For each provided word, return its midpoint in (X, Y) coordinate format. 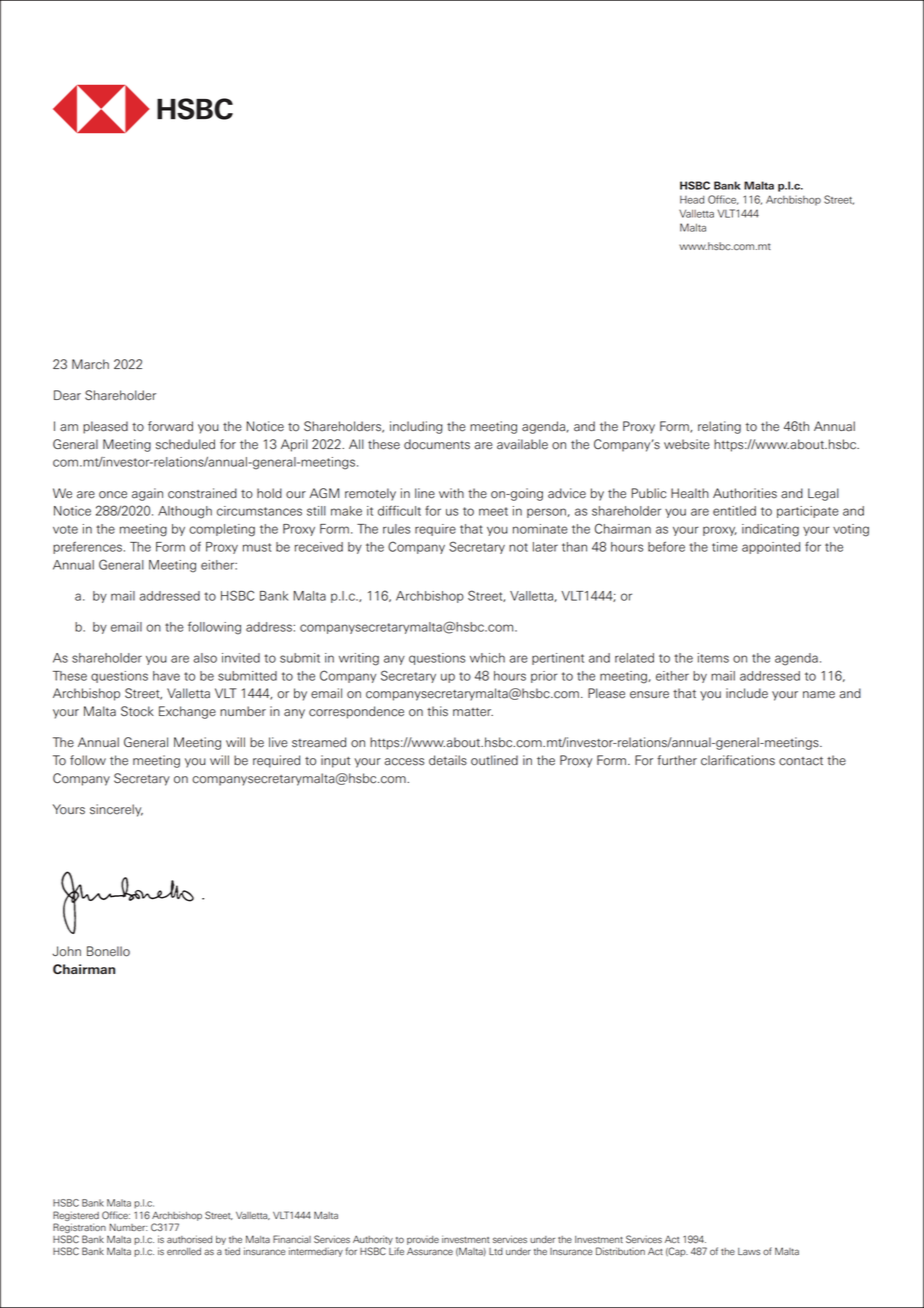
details (448, 760)
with (451, 493)
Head (692, 200)
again (147, 494)
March (90, 364)
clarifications (738, 760)
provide (423, 1240)
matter (473, 712)
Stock (137, 711)
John (66, 951)
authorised (189, 1239)
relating (719, 427)
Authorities (745, 493)
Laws (749, 1251)
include (747, 693)
